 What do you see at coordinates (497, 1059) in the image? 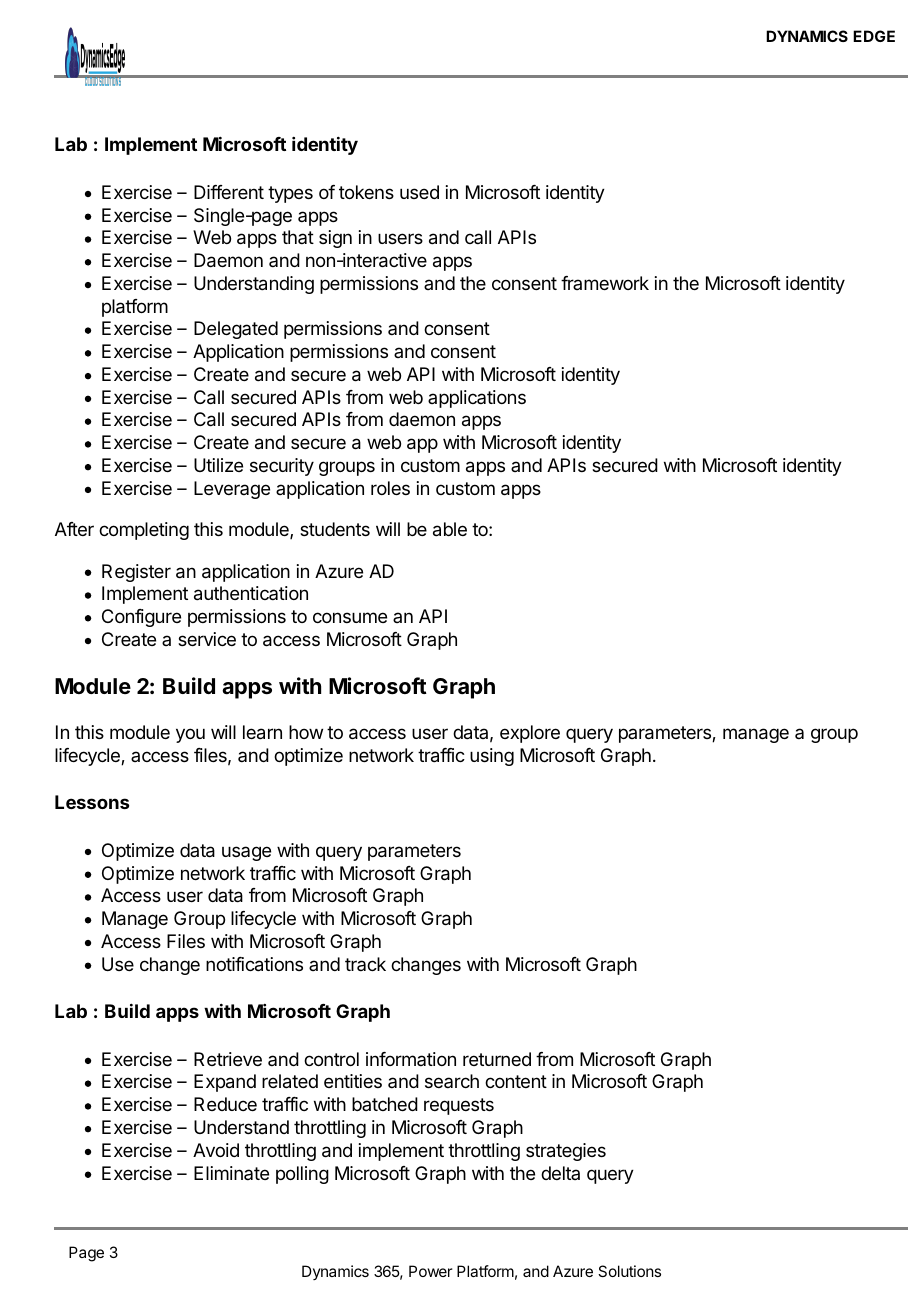
I see `returned` at bounding box center [497, 1059].
